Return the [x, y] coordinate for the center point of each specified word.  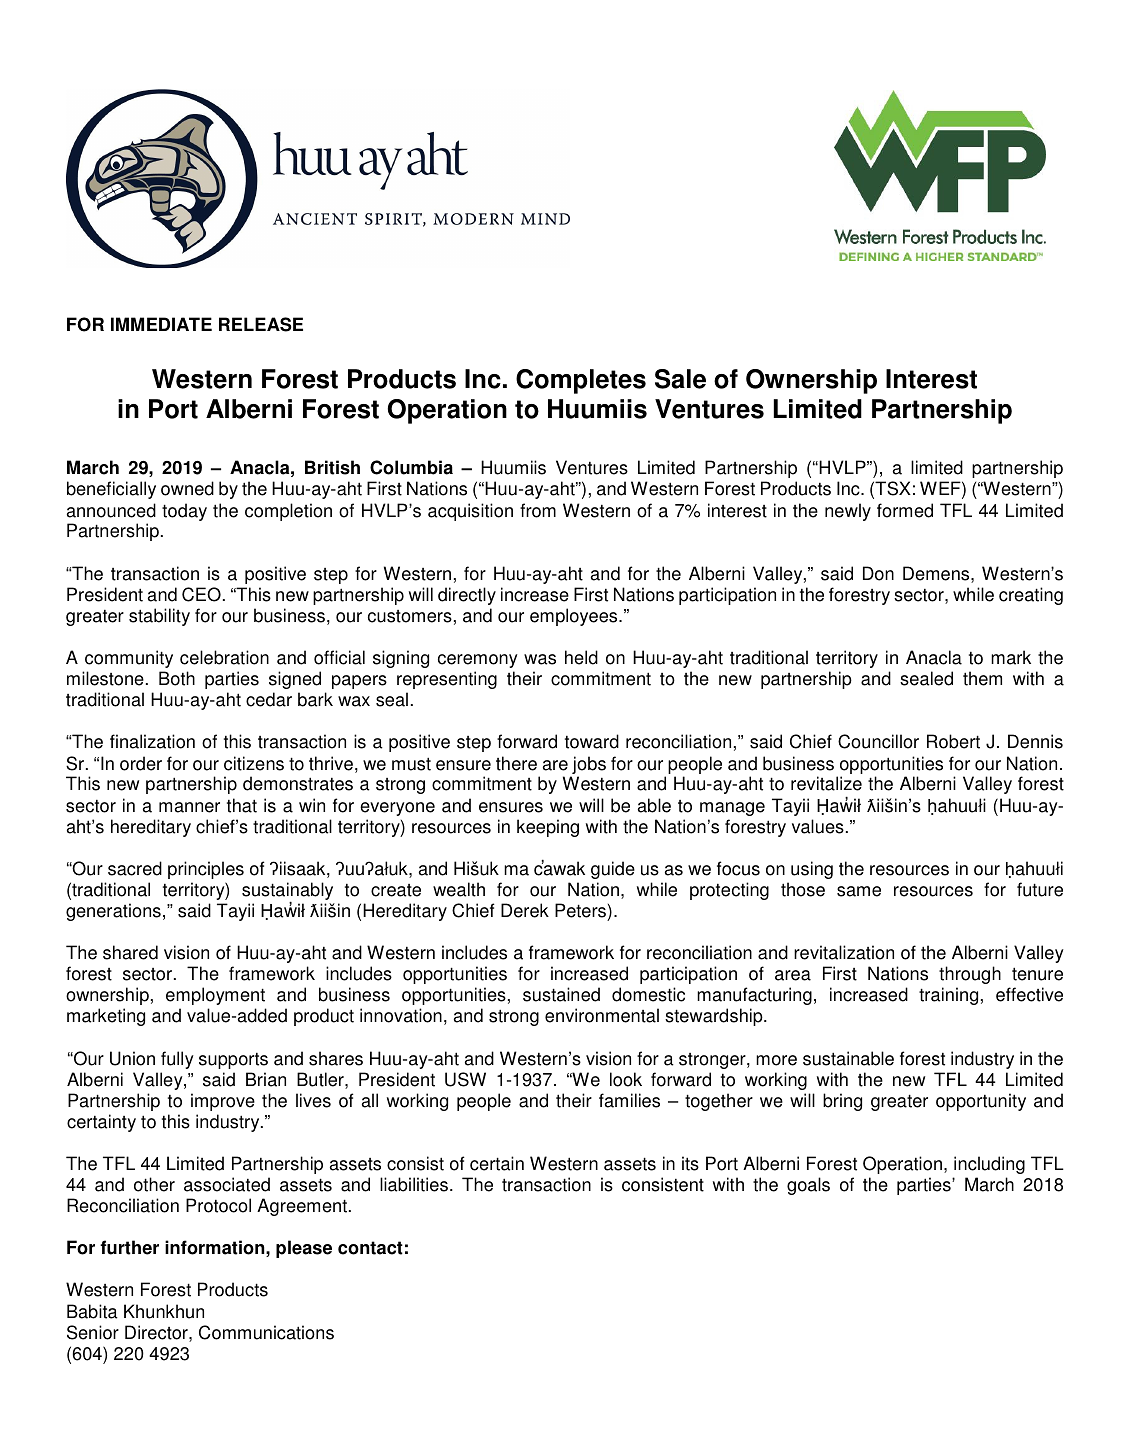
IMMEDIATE [161, 324]
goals [808, 1186]
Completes [581, 381]
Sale [680, 379]
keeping [548, 828]
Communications [266, 1332]
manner [189, 807]
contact [370, 1248]
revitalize [826, 783]
